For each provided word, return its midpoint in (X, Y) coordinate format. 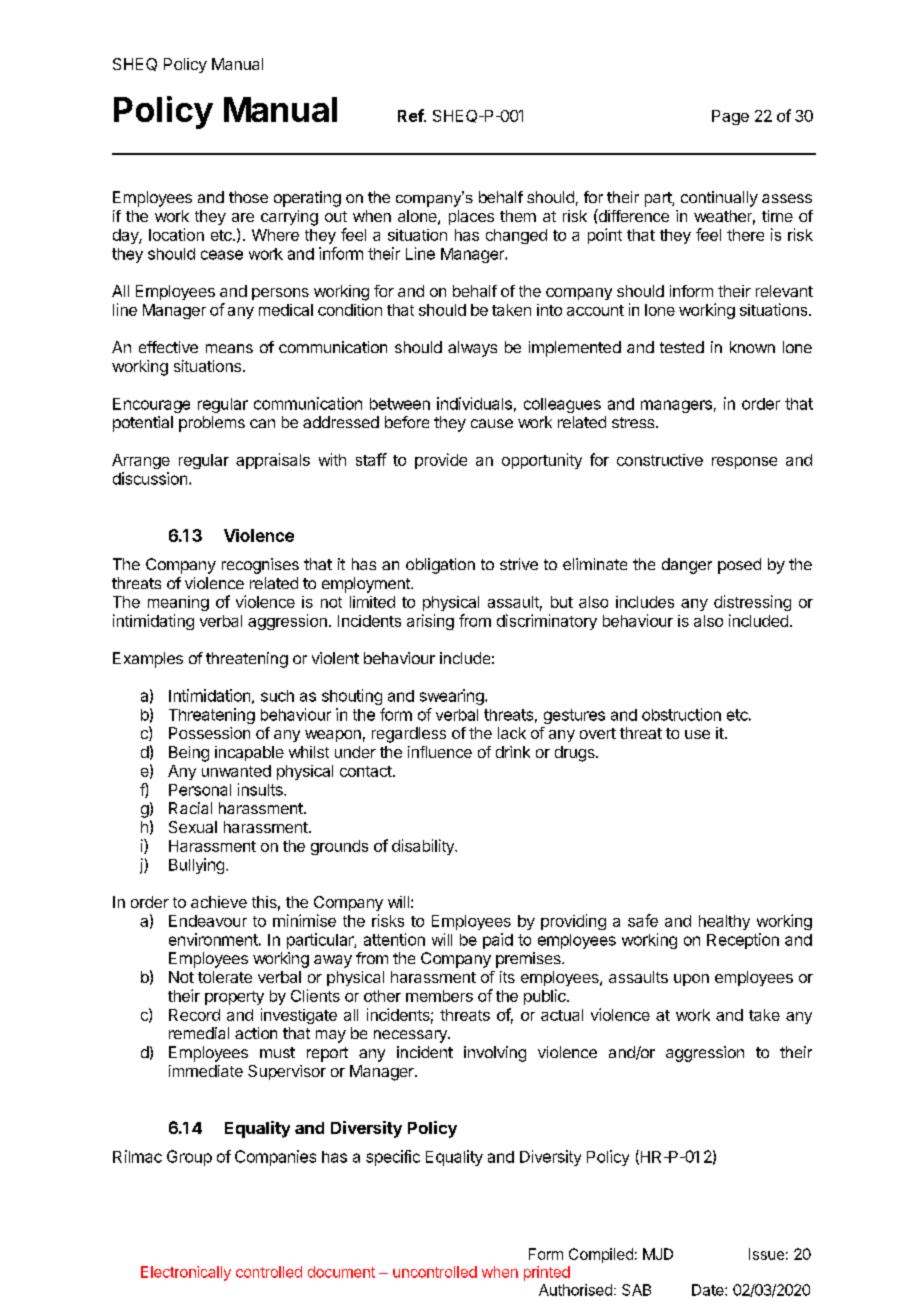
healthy (724, 922)
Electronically (186, 1273)
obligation (440, 566)
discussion (150, 478)
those (248, 197)
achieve (219, 902)
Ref (411, 115)
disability (424, 847)
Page (730, 117)
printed (547, 1273)
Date (709, 1290)
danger (687, 566)
